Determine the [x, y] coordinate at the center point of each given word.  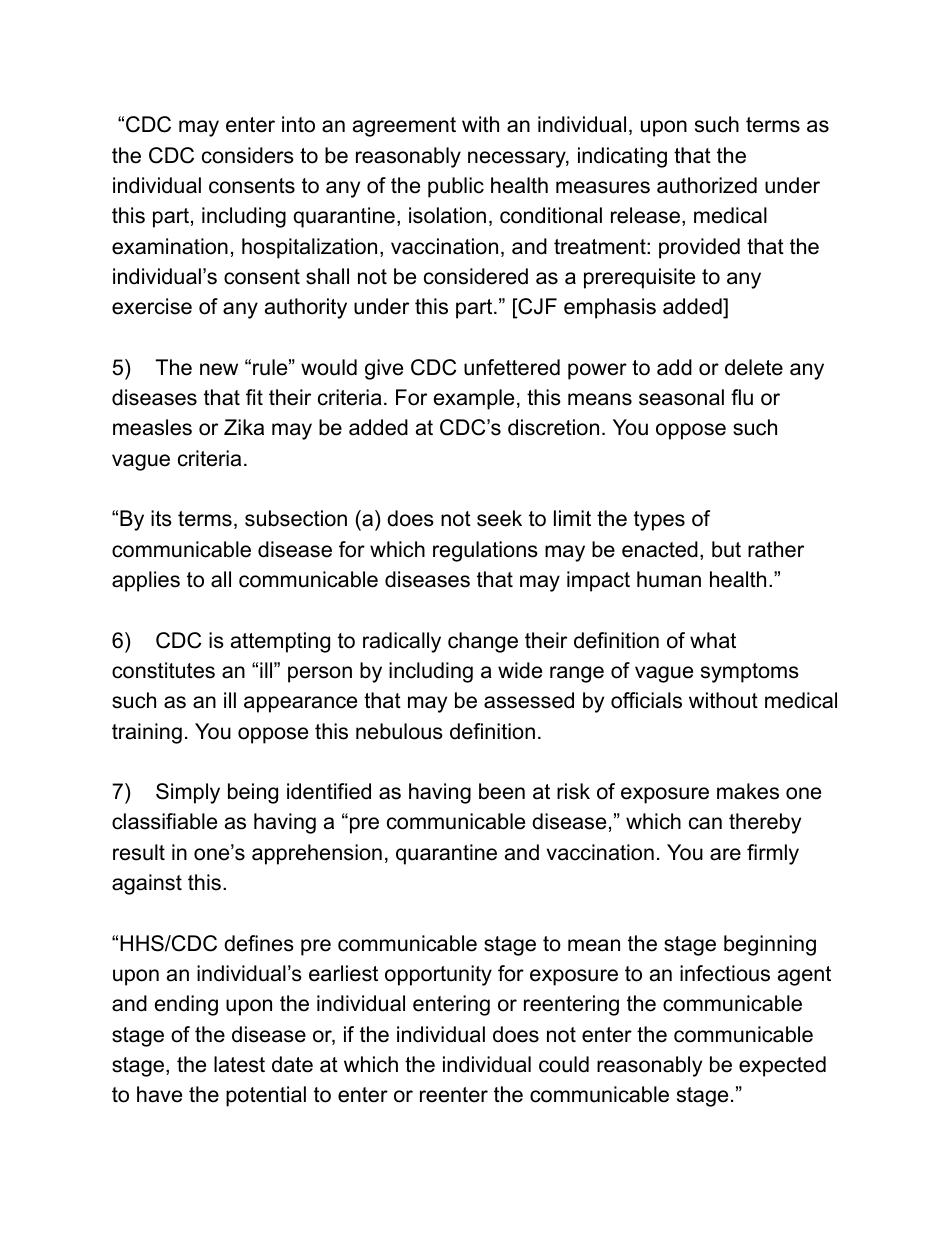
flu [742, 397]
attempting [280, 642]
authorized [707, 185]
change [483, 642]
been [502, 791]
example [474, 399]
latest [239, 1064]
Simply [188, 793]
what [713, 640]
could [564, 1064]
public [456, 187]
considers [248, 155]
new [219, 369]
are [725, 854]
